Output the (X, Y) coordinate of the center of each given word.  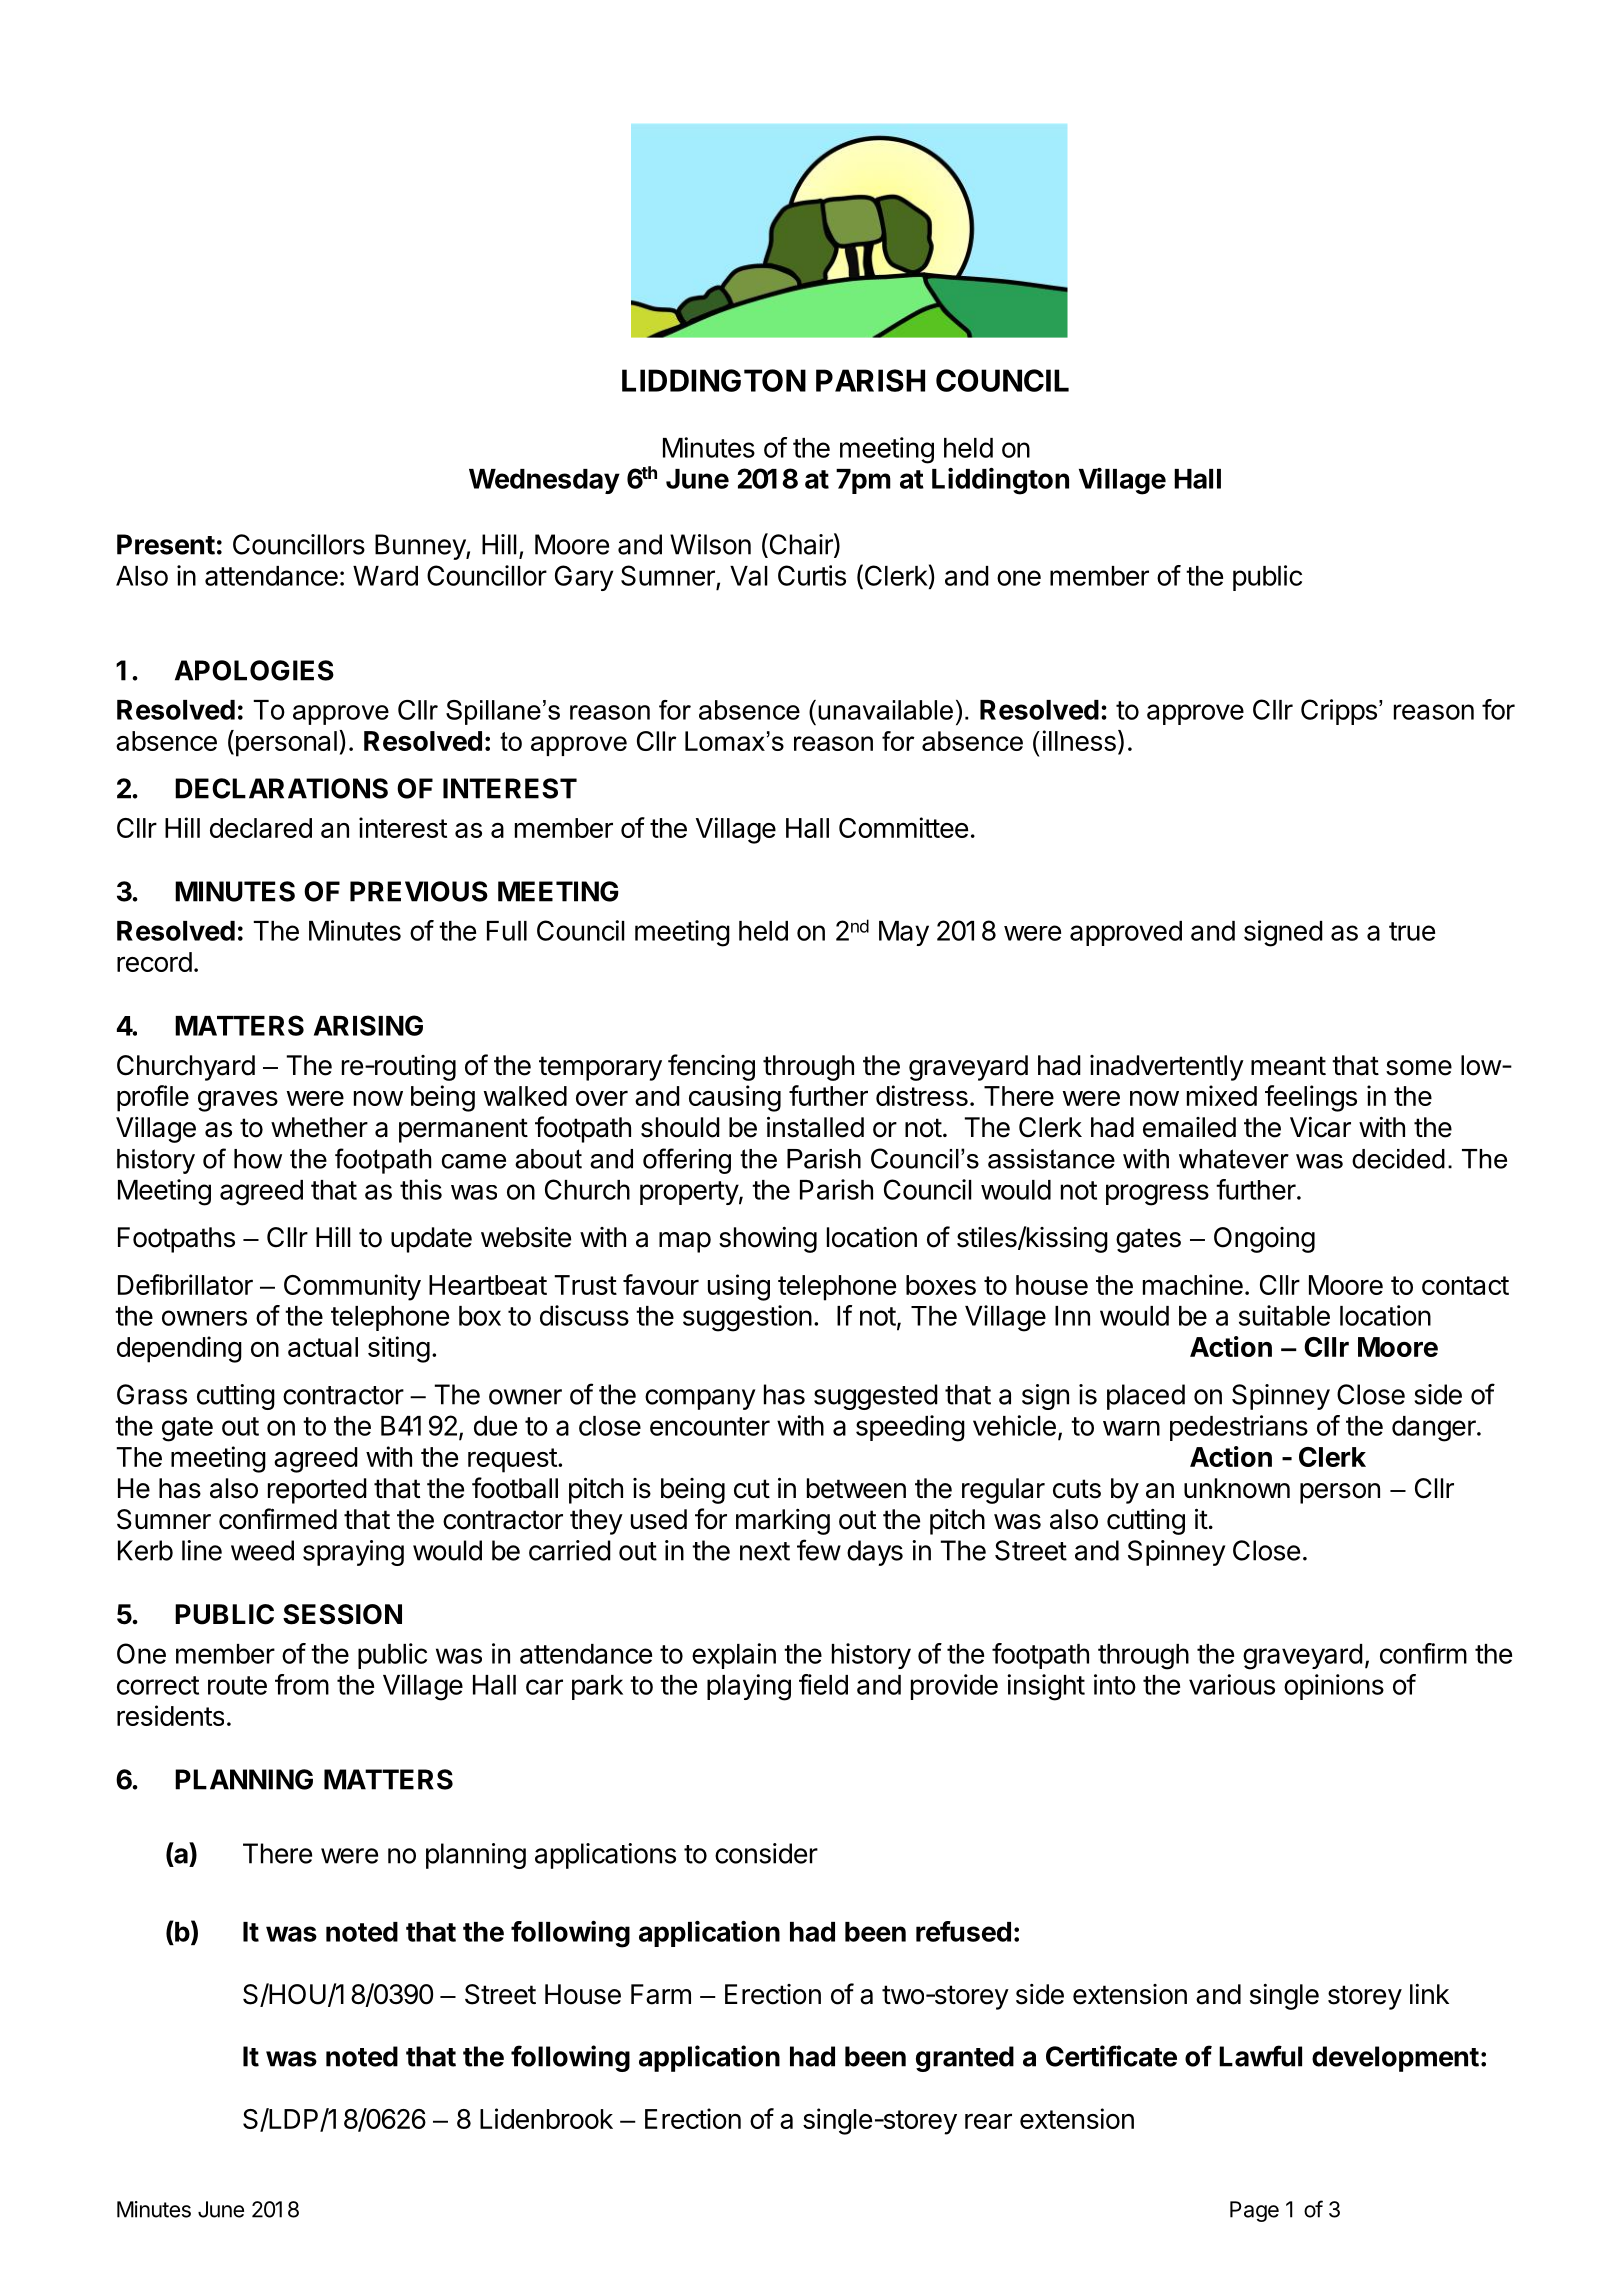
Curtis (812, 575)
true (1412, 931)
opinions (1334, 1687)
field (823, 1684)
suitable (1284, 1315)
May (904, 933)
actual (323, 1347)
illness (1079, 740)
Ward (385, 576)
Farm (661, 1994)
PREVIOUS (419, 891)
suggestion (747, 1318)
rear (988, 2121)
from (302, 1684)
